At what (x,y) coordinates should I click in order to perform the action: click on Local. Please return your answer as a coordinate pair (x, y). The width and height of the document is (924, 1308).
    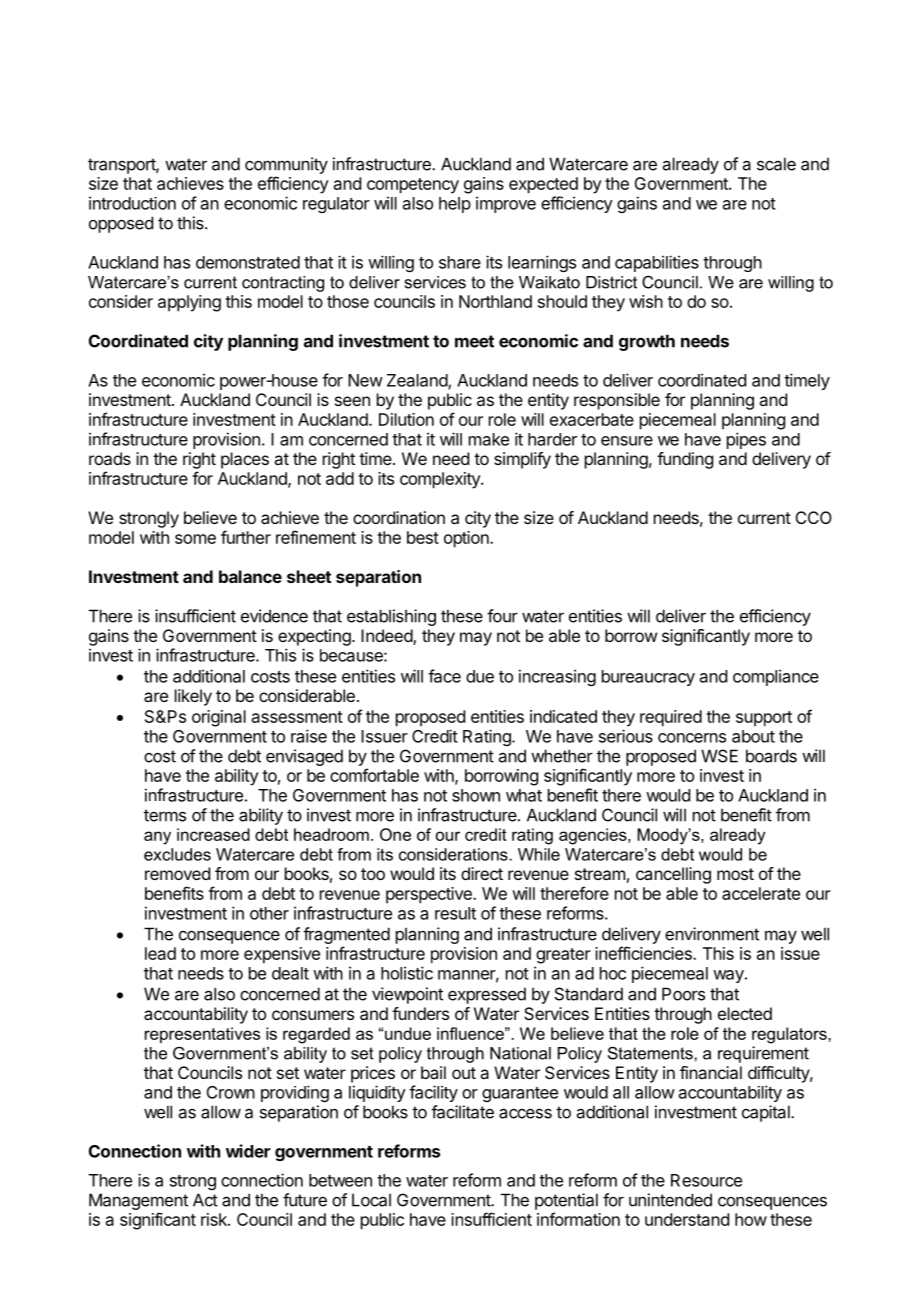
    Looking at the image, I should click on (371, 1200).
